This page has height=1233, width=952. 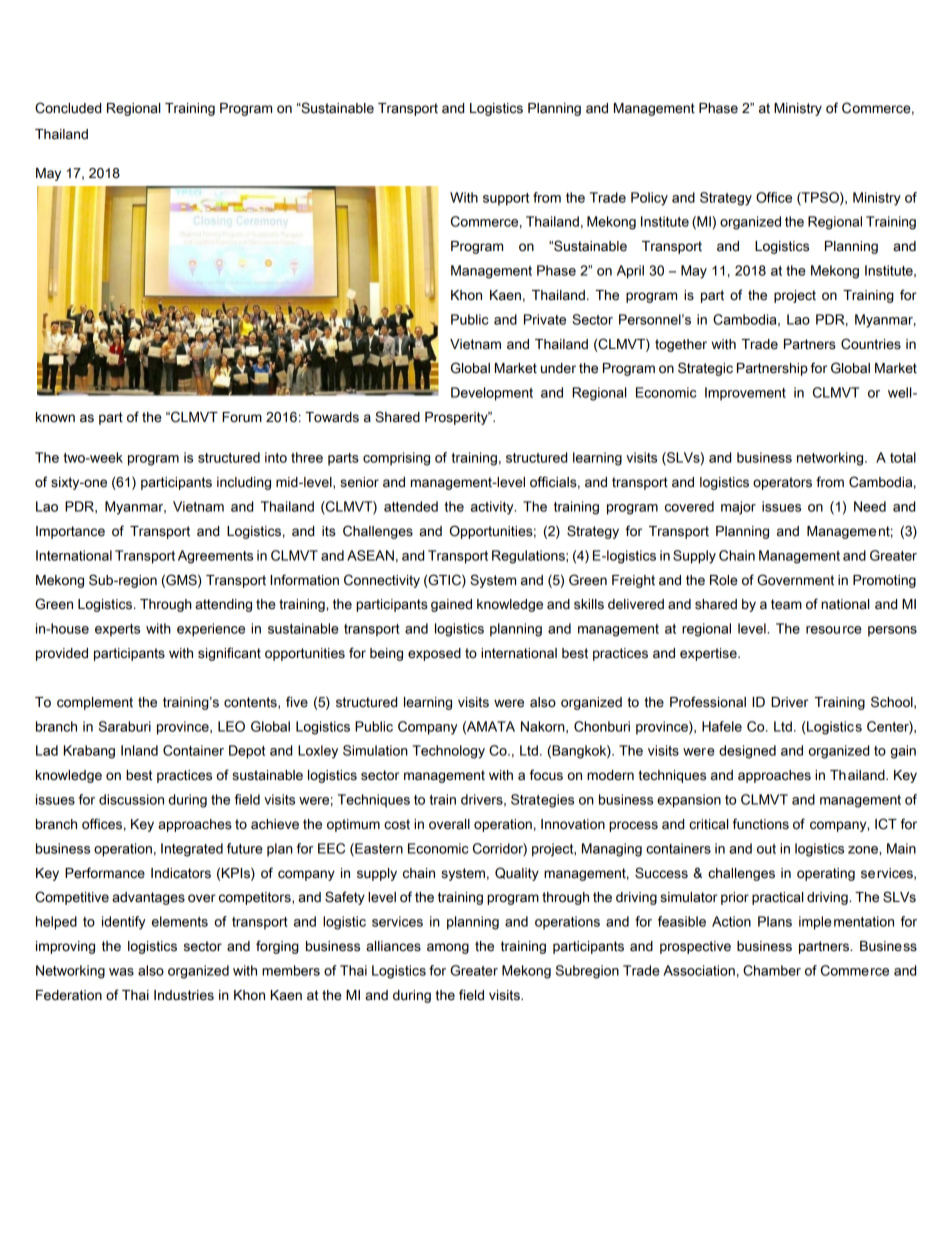 I want to click on Private, so click(x=545, y=319).
